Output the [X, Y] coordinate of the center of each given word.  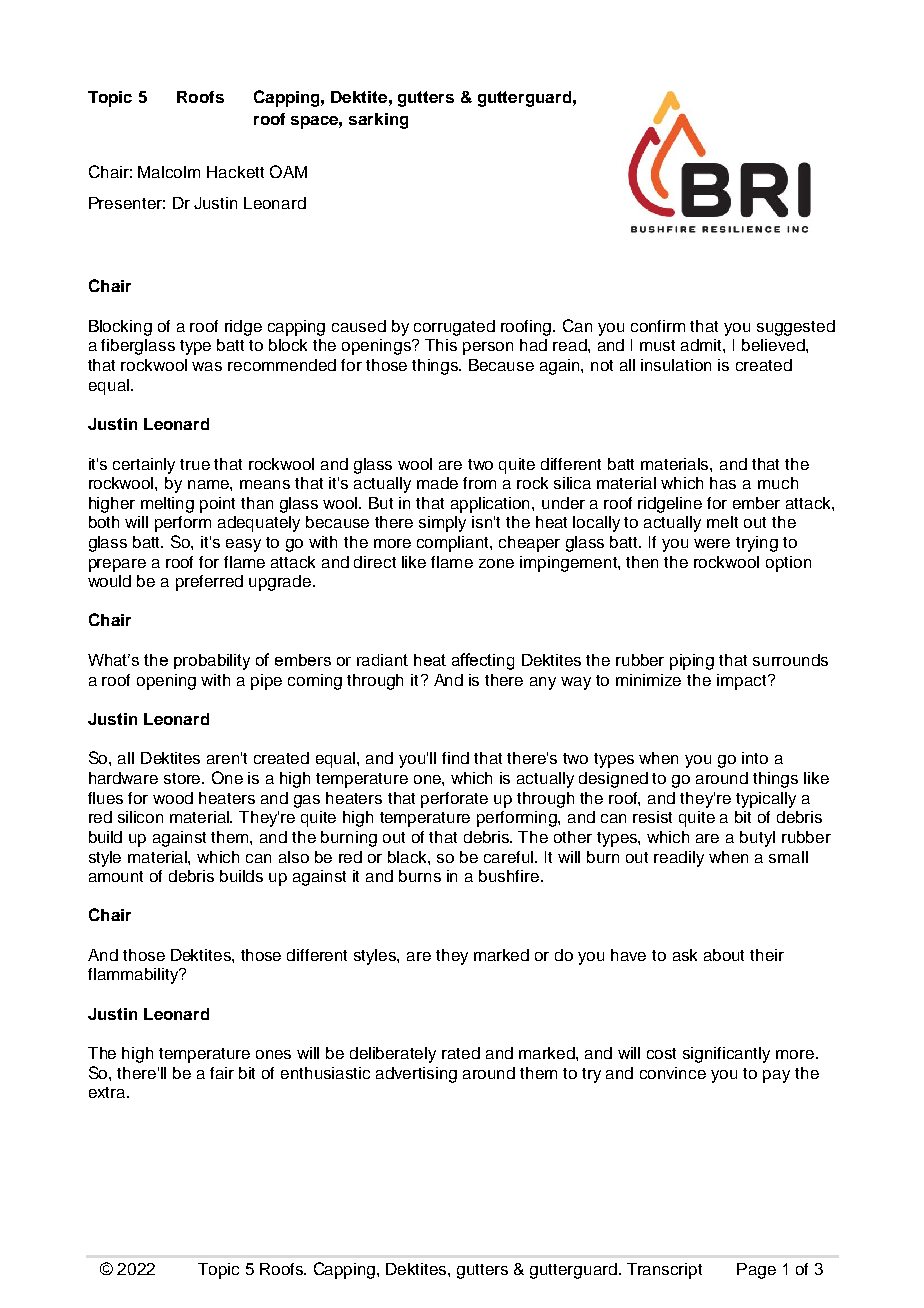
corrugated [454, 328]
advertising [416, 1075]
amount [116, 876]
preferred [209, 583]
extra [108, 1092]
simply [442, 524]
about [724, 955]
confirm [658, 326]
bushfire [509, 876]
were [712, 543]
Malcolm [169, 172]
